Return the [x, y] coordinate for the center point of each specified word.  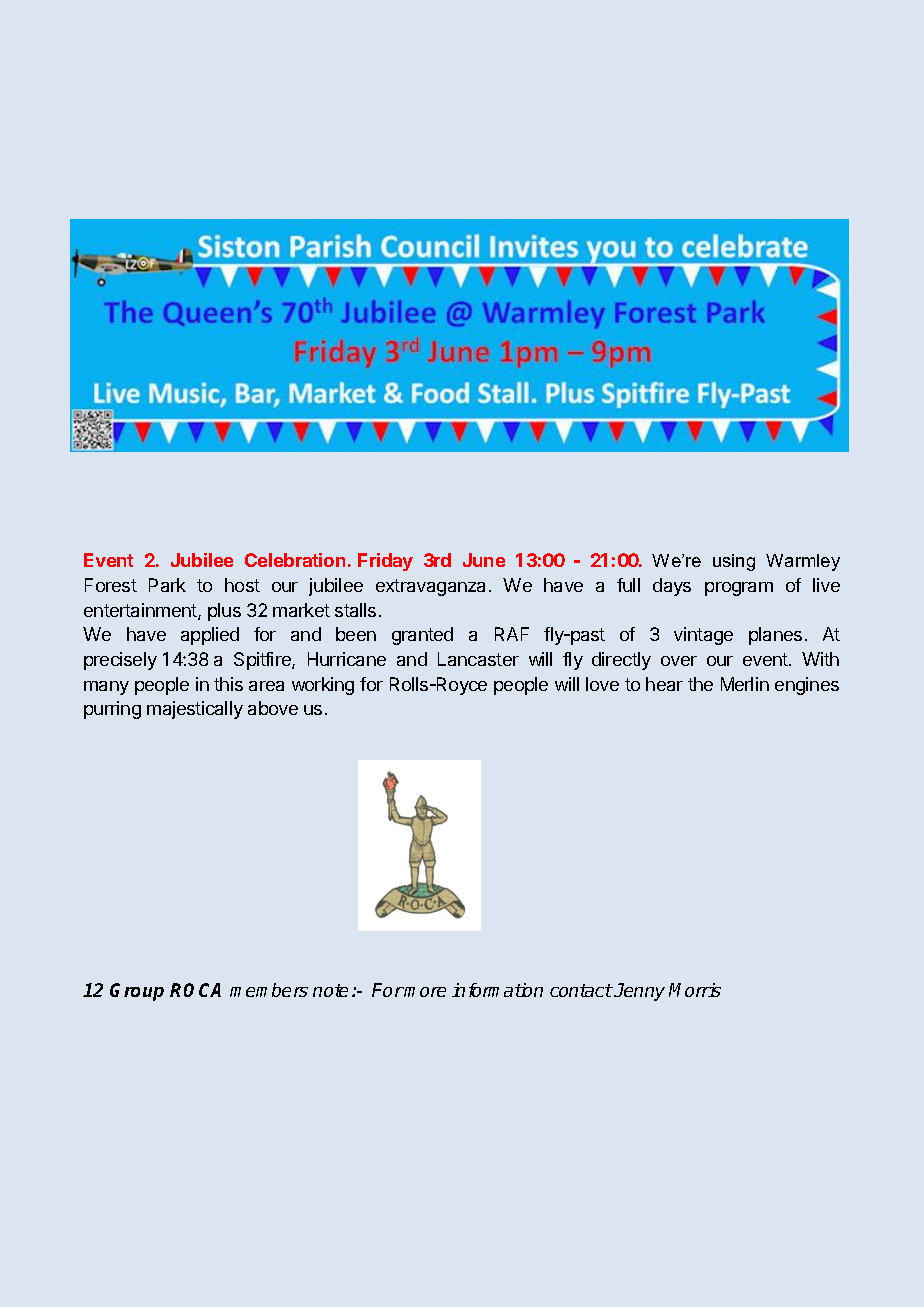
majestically [195, 710]
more [424, 992]
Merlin [745, 684]
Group [137, 992]
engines [807, 686]
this [228, 684]
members [269, 990]
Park [167, 585]
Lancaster [478, 659]
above [273, 708]
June [484, 560]
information [497, 990]
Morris [695, 990]
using [734, 562]
